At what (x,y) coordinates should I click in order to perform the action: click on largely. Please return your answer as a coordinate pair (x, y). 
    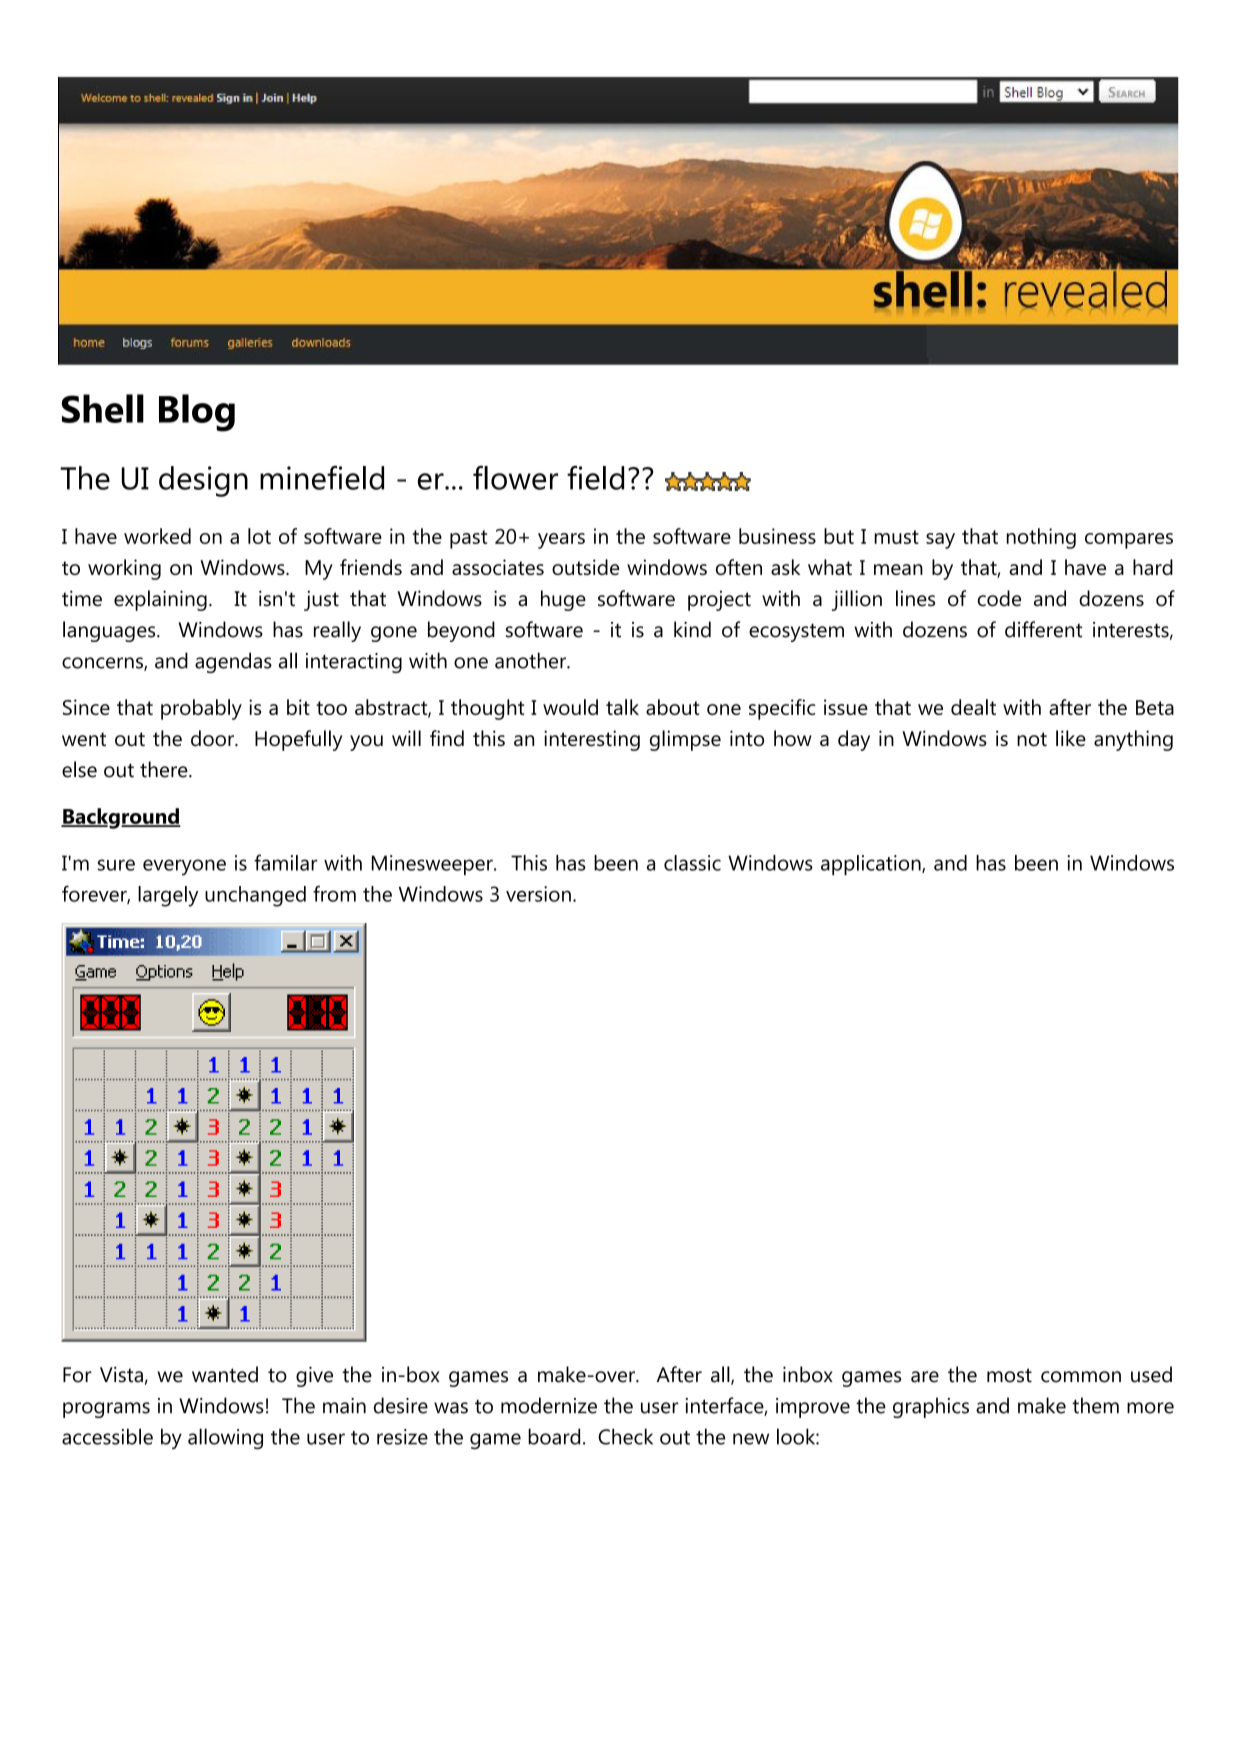
    Looking at the image, I should click on (168, 896).
